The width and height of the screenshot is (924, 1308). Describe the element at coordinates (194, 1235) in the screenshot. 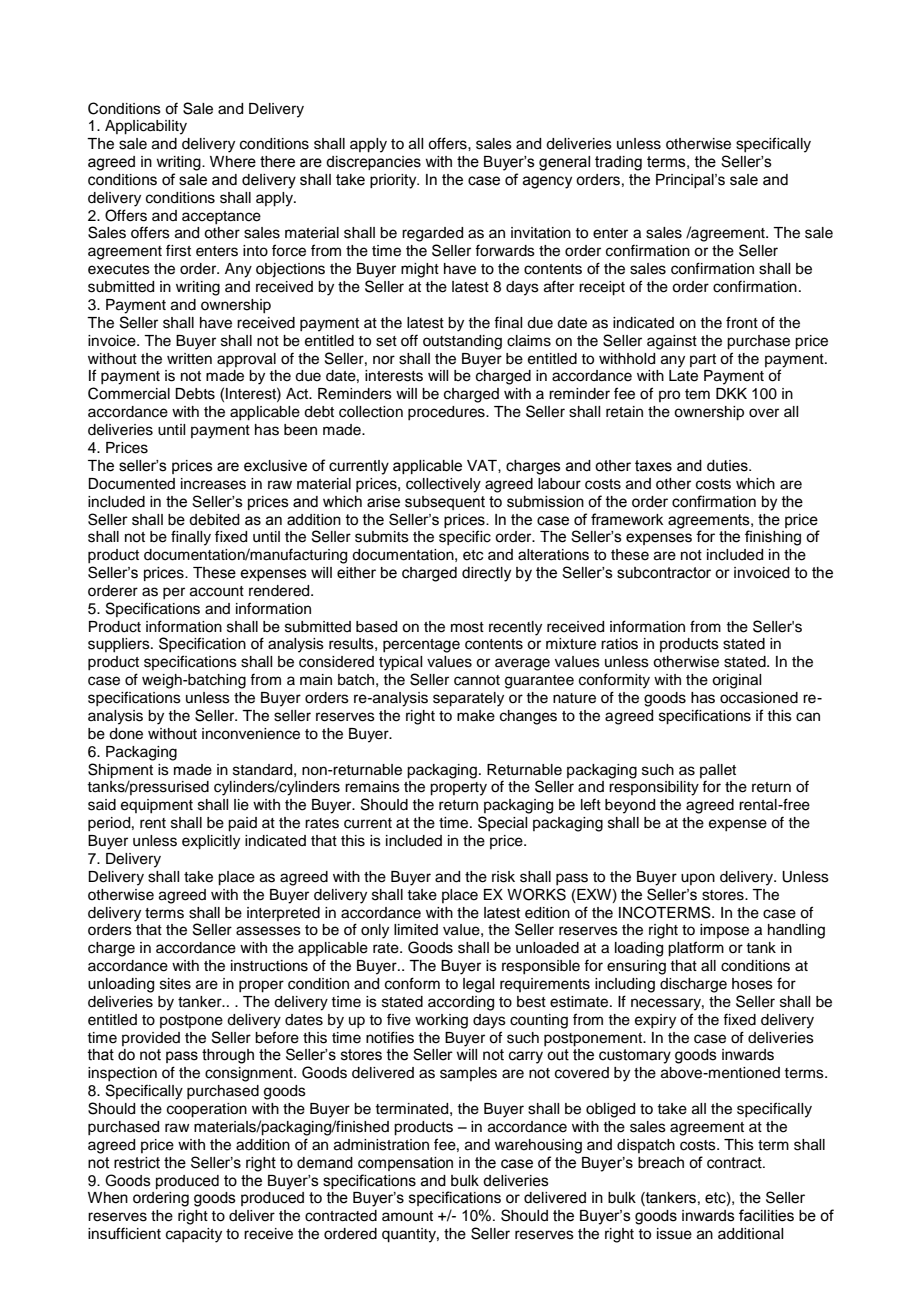

I see `capacity` at that location.
